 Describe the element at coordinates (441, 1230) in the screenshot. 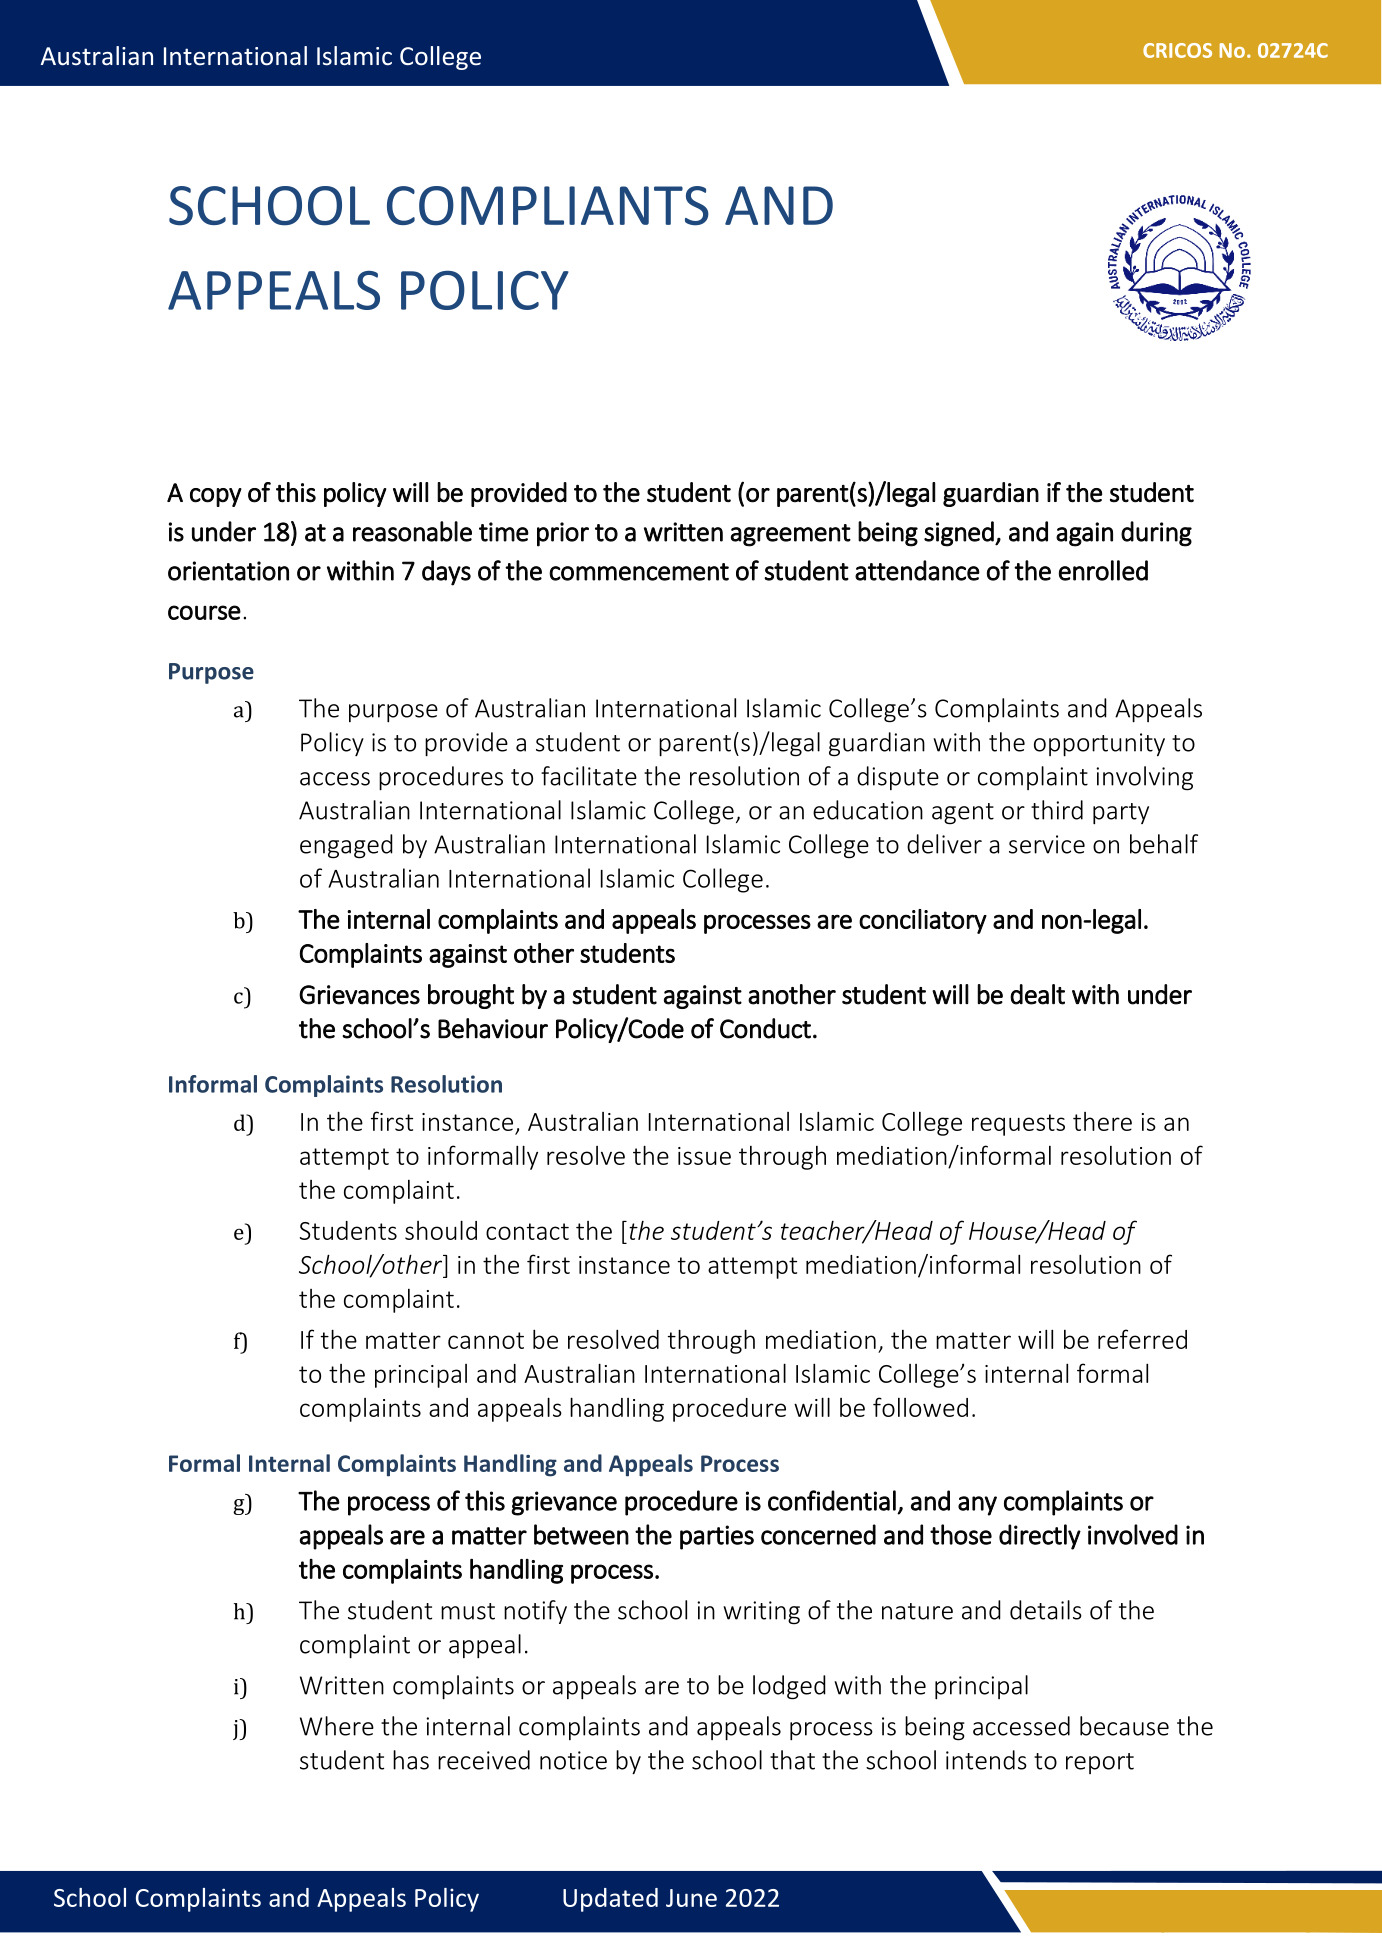

I see `should` at that location.
